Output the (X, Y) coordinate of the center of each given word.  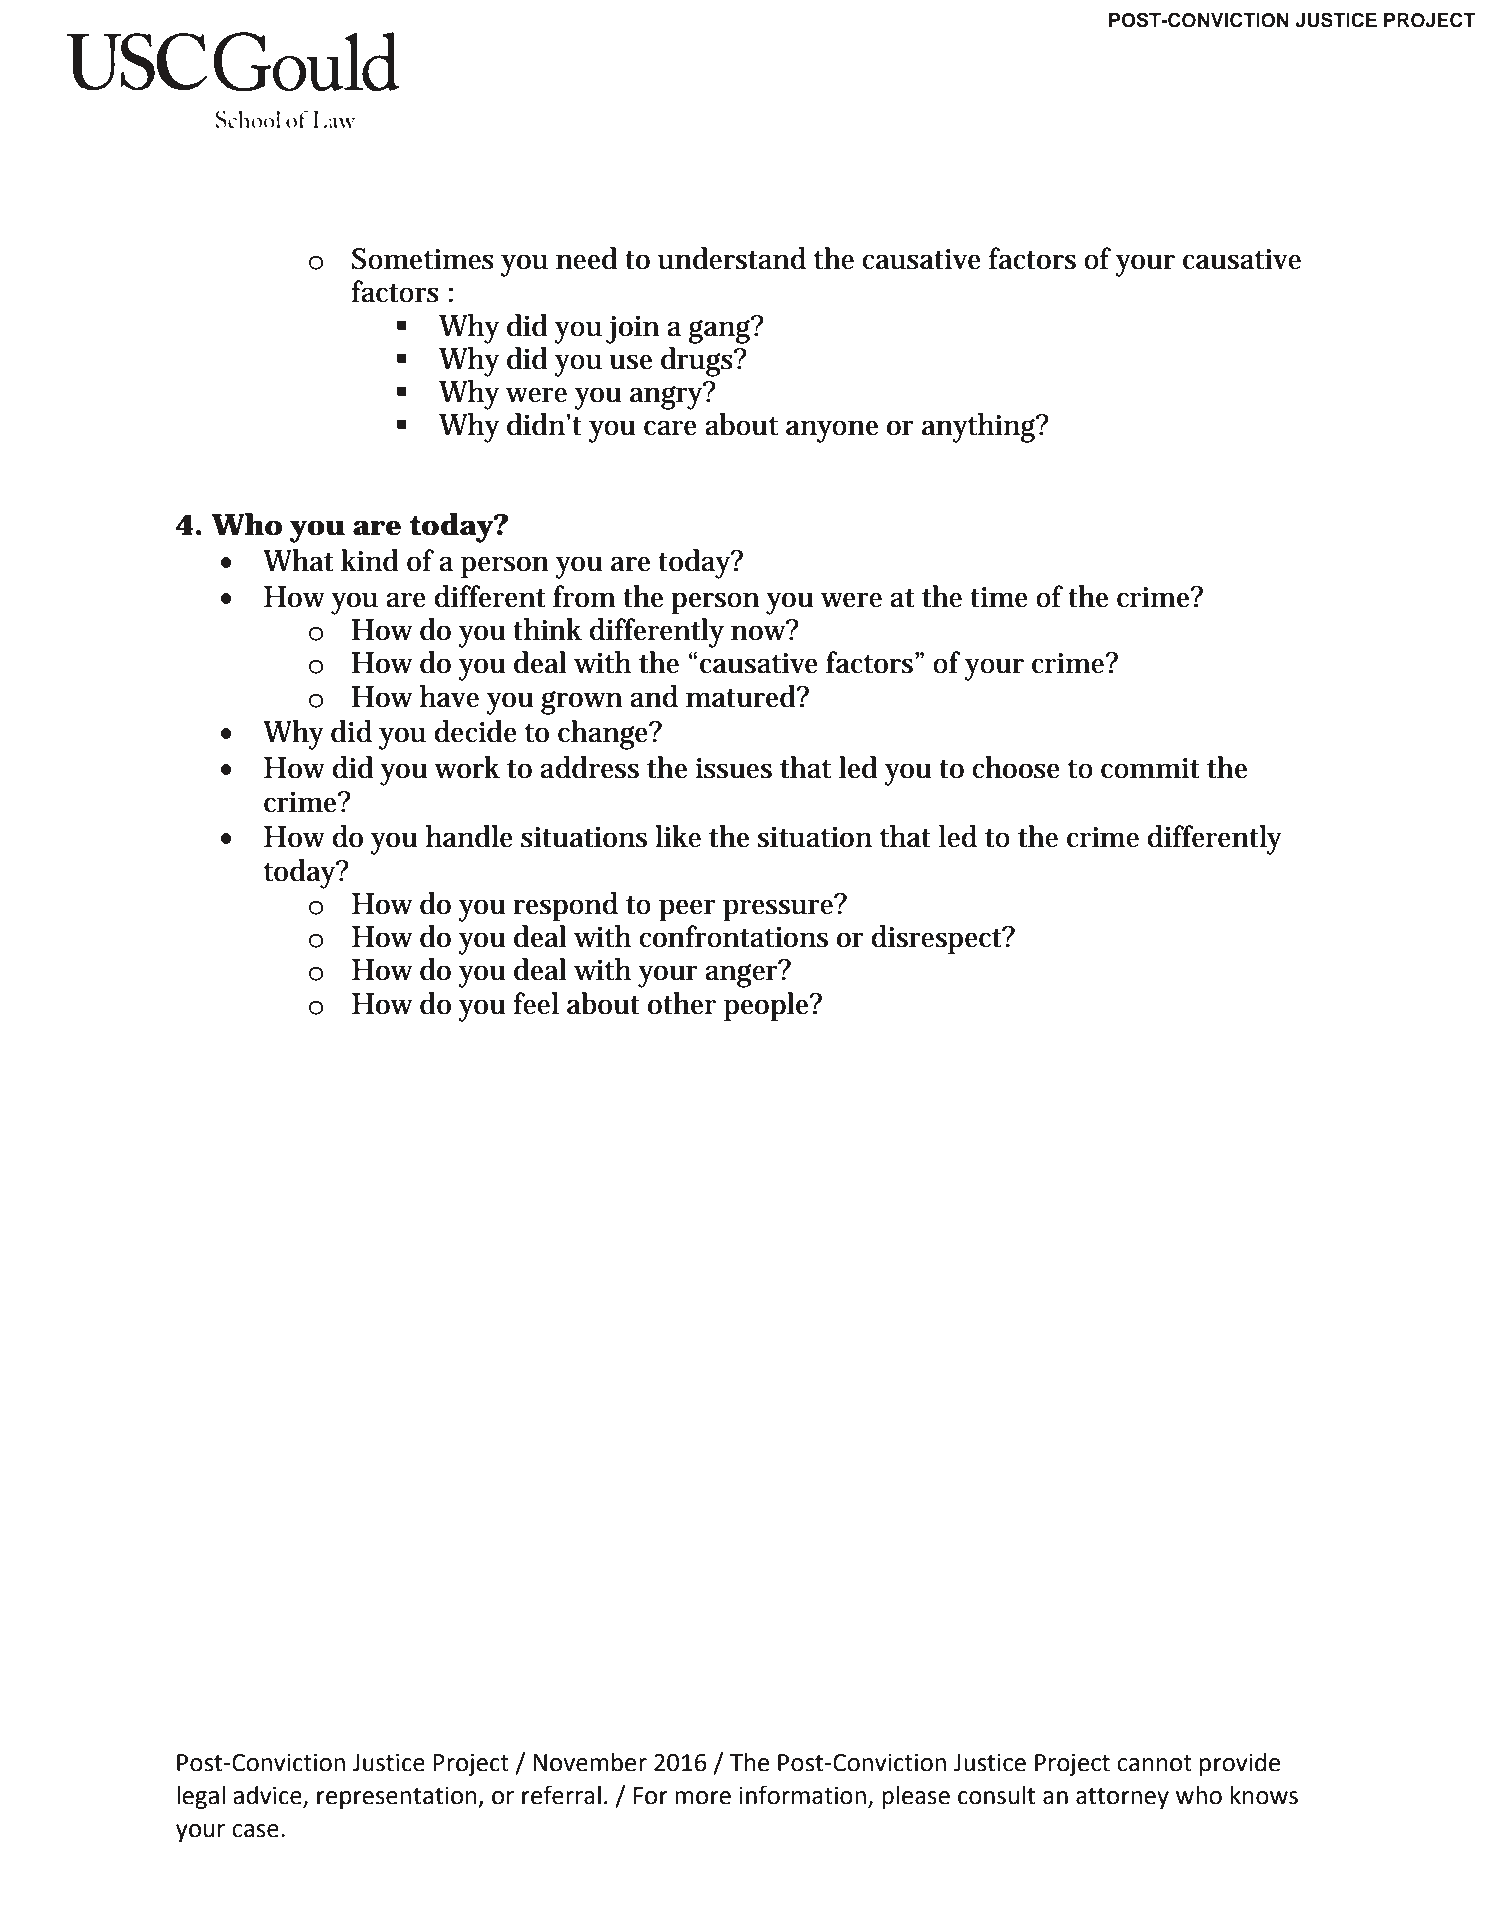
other (682, 1003)
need (586, 258)
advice (268, 1796)
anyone (832, 431)
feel (536, 1003)
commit (1150, 768)
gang (721, 330)
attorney (1122, 1798)
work (467, 767)
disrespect (938, 940)
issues (733, 768)
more (703, 1798)
